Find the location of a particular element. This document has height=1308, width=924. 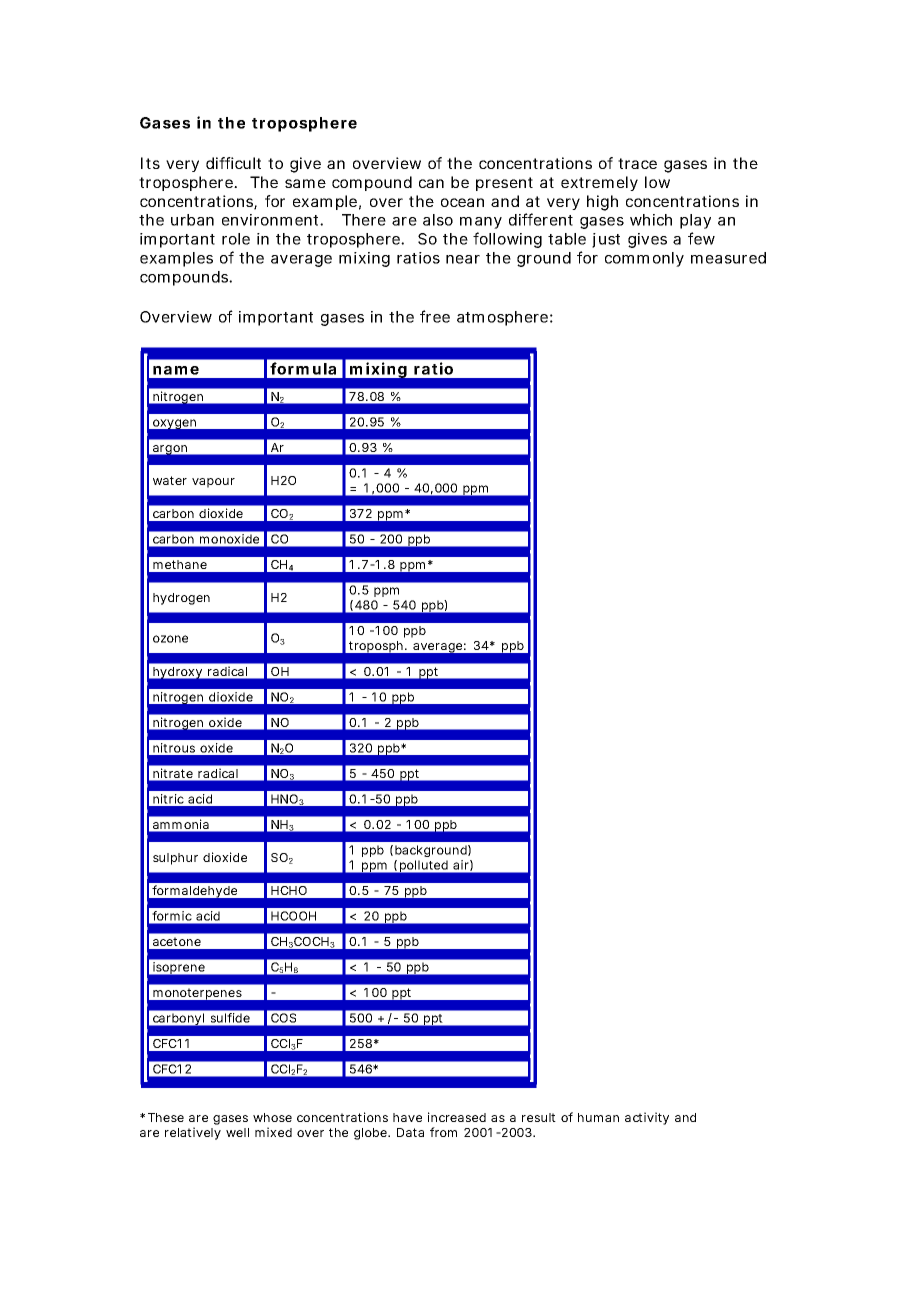

increased is located at coordinates (457, 1117).
